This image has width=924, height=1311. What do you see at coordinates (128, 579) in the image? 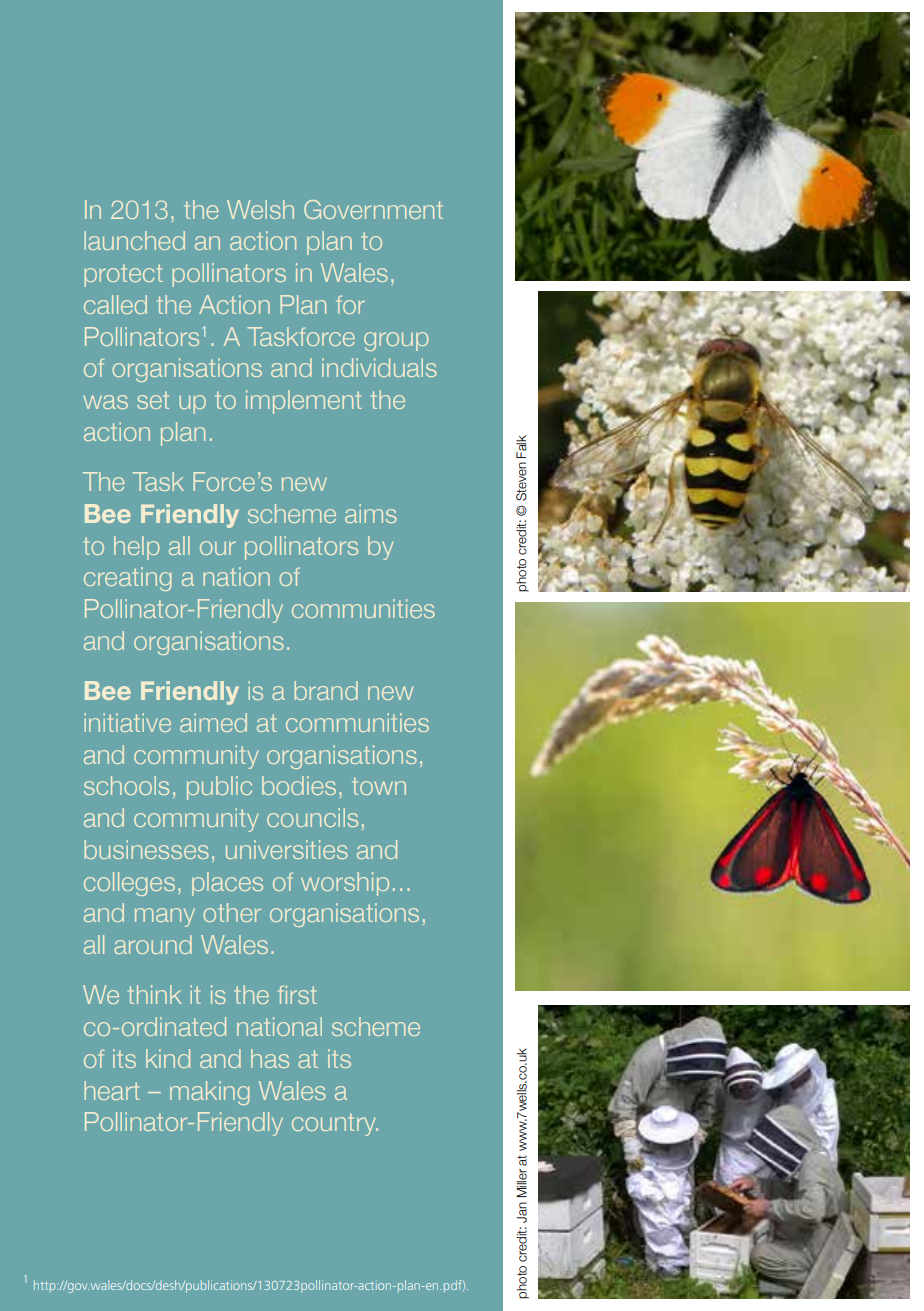
I see `creating` at bounding box center [128, 579].
